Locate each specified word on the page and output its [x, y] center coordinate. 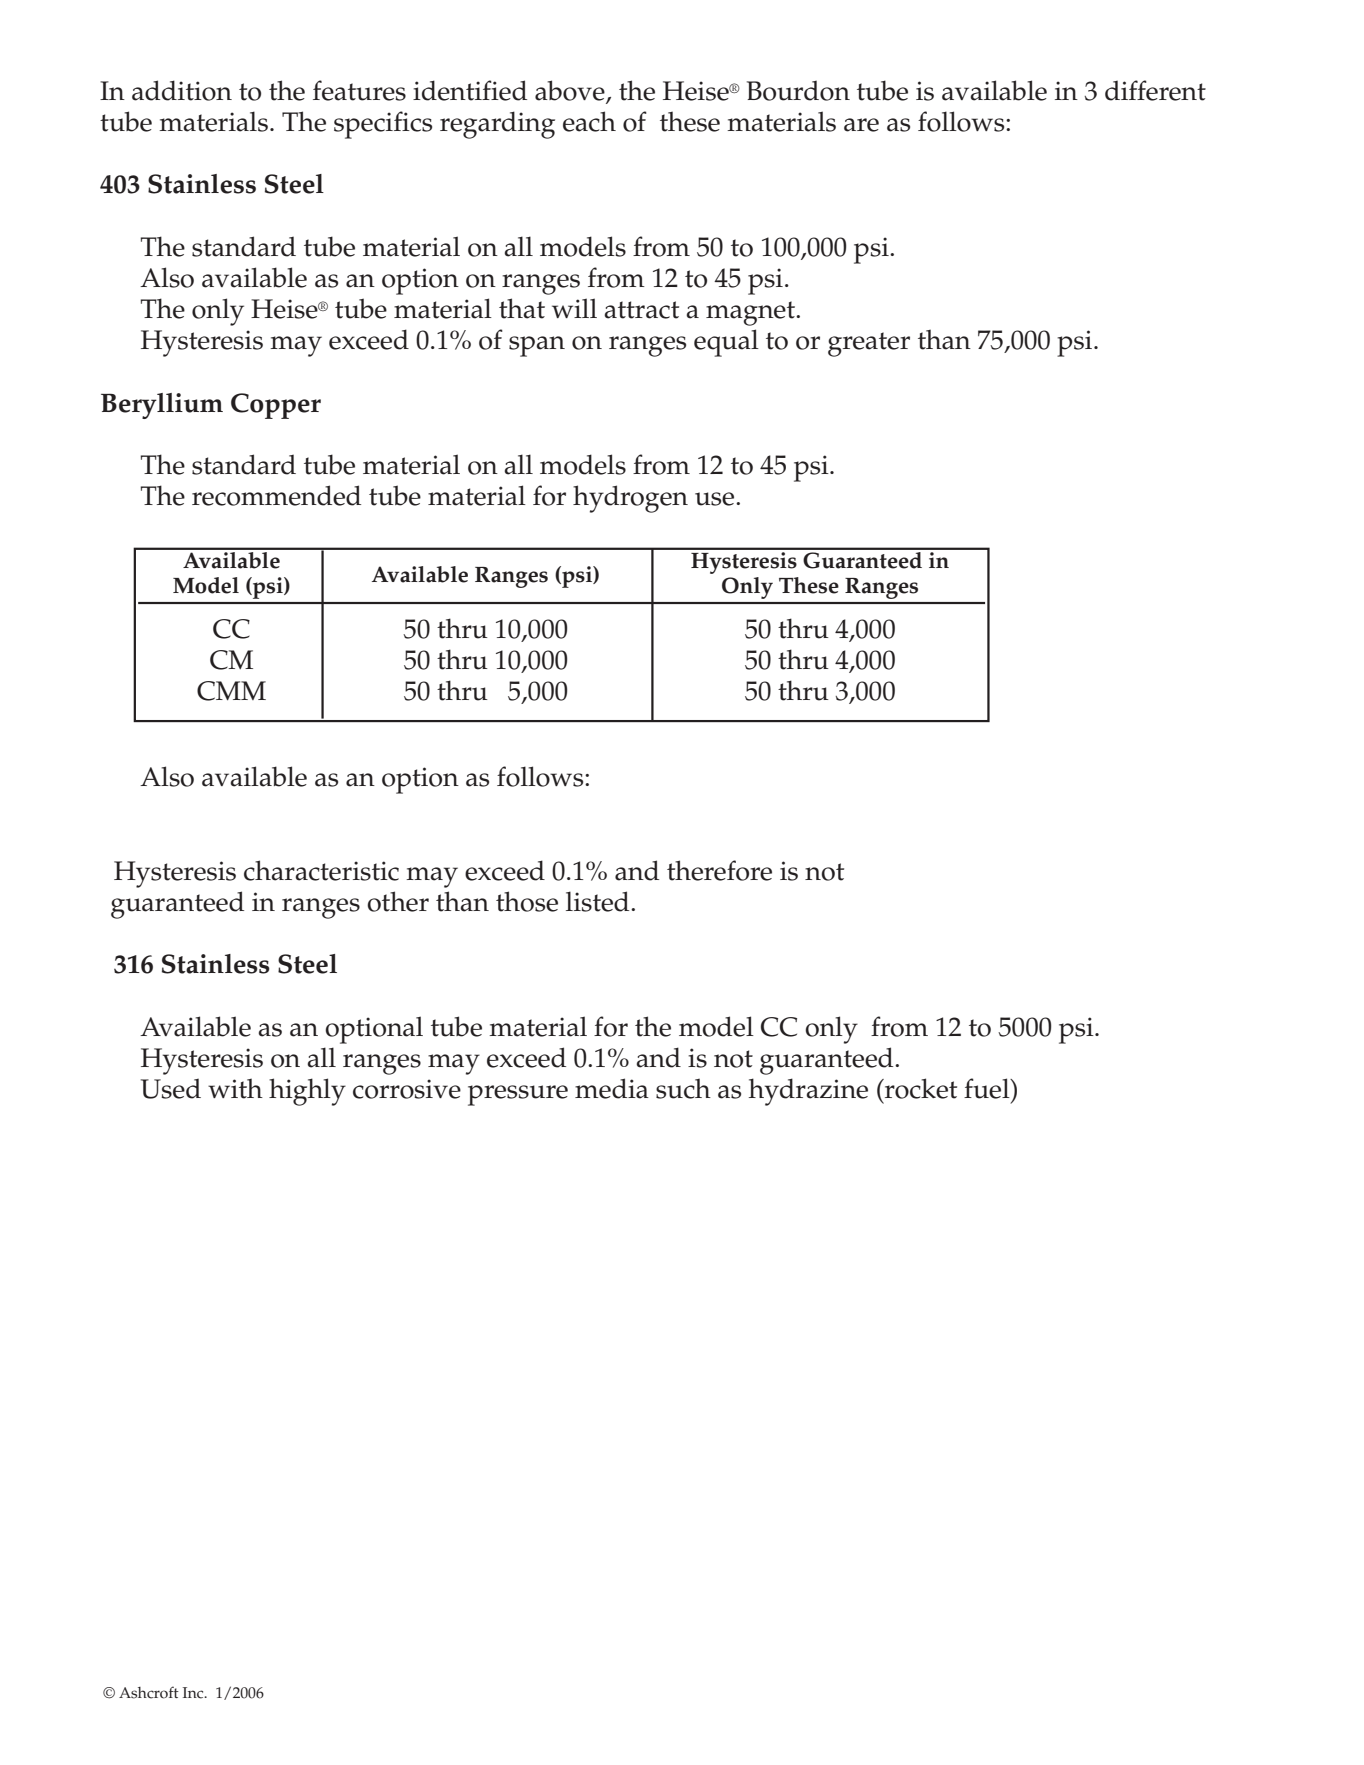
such [683, 1088]
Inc [194, 1693]
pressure [518, 1095]
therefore [719, 870]
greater [869, 344]
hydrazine [808, 1092]
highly [307, 1092]
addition [182, 90]
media [612, 1088]
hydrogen [630, 499]
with [235, 1088]
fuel [988, 1088]
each [589, 121]
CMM [231, 691]
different [1155, 90]
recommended [276, 495]
